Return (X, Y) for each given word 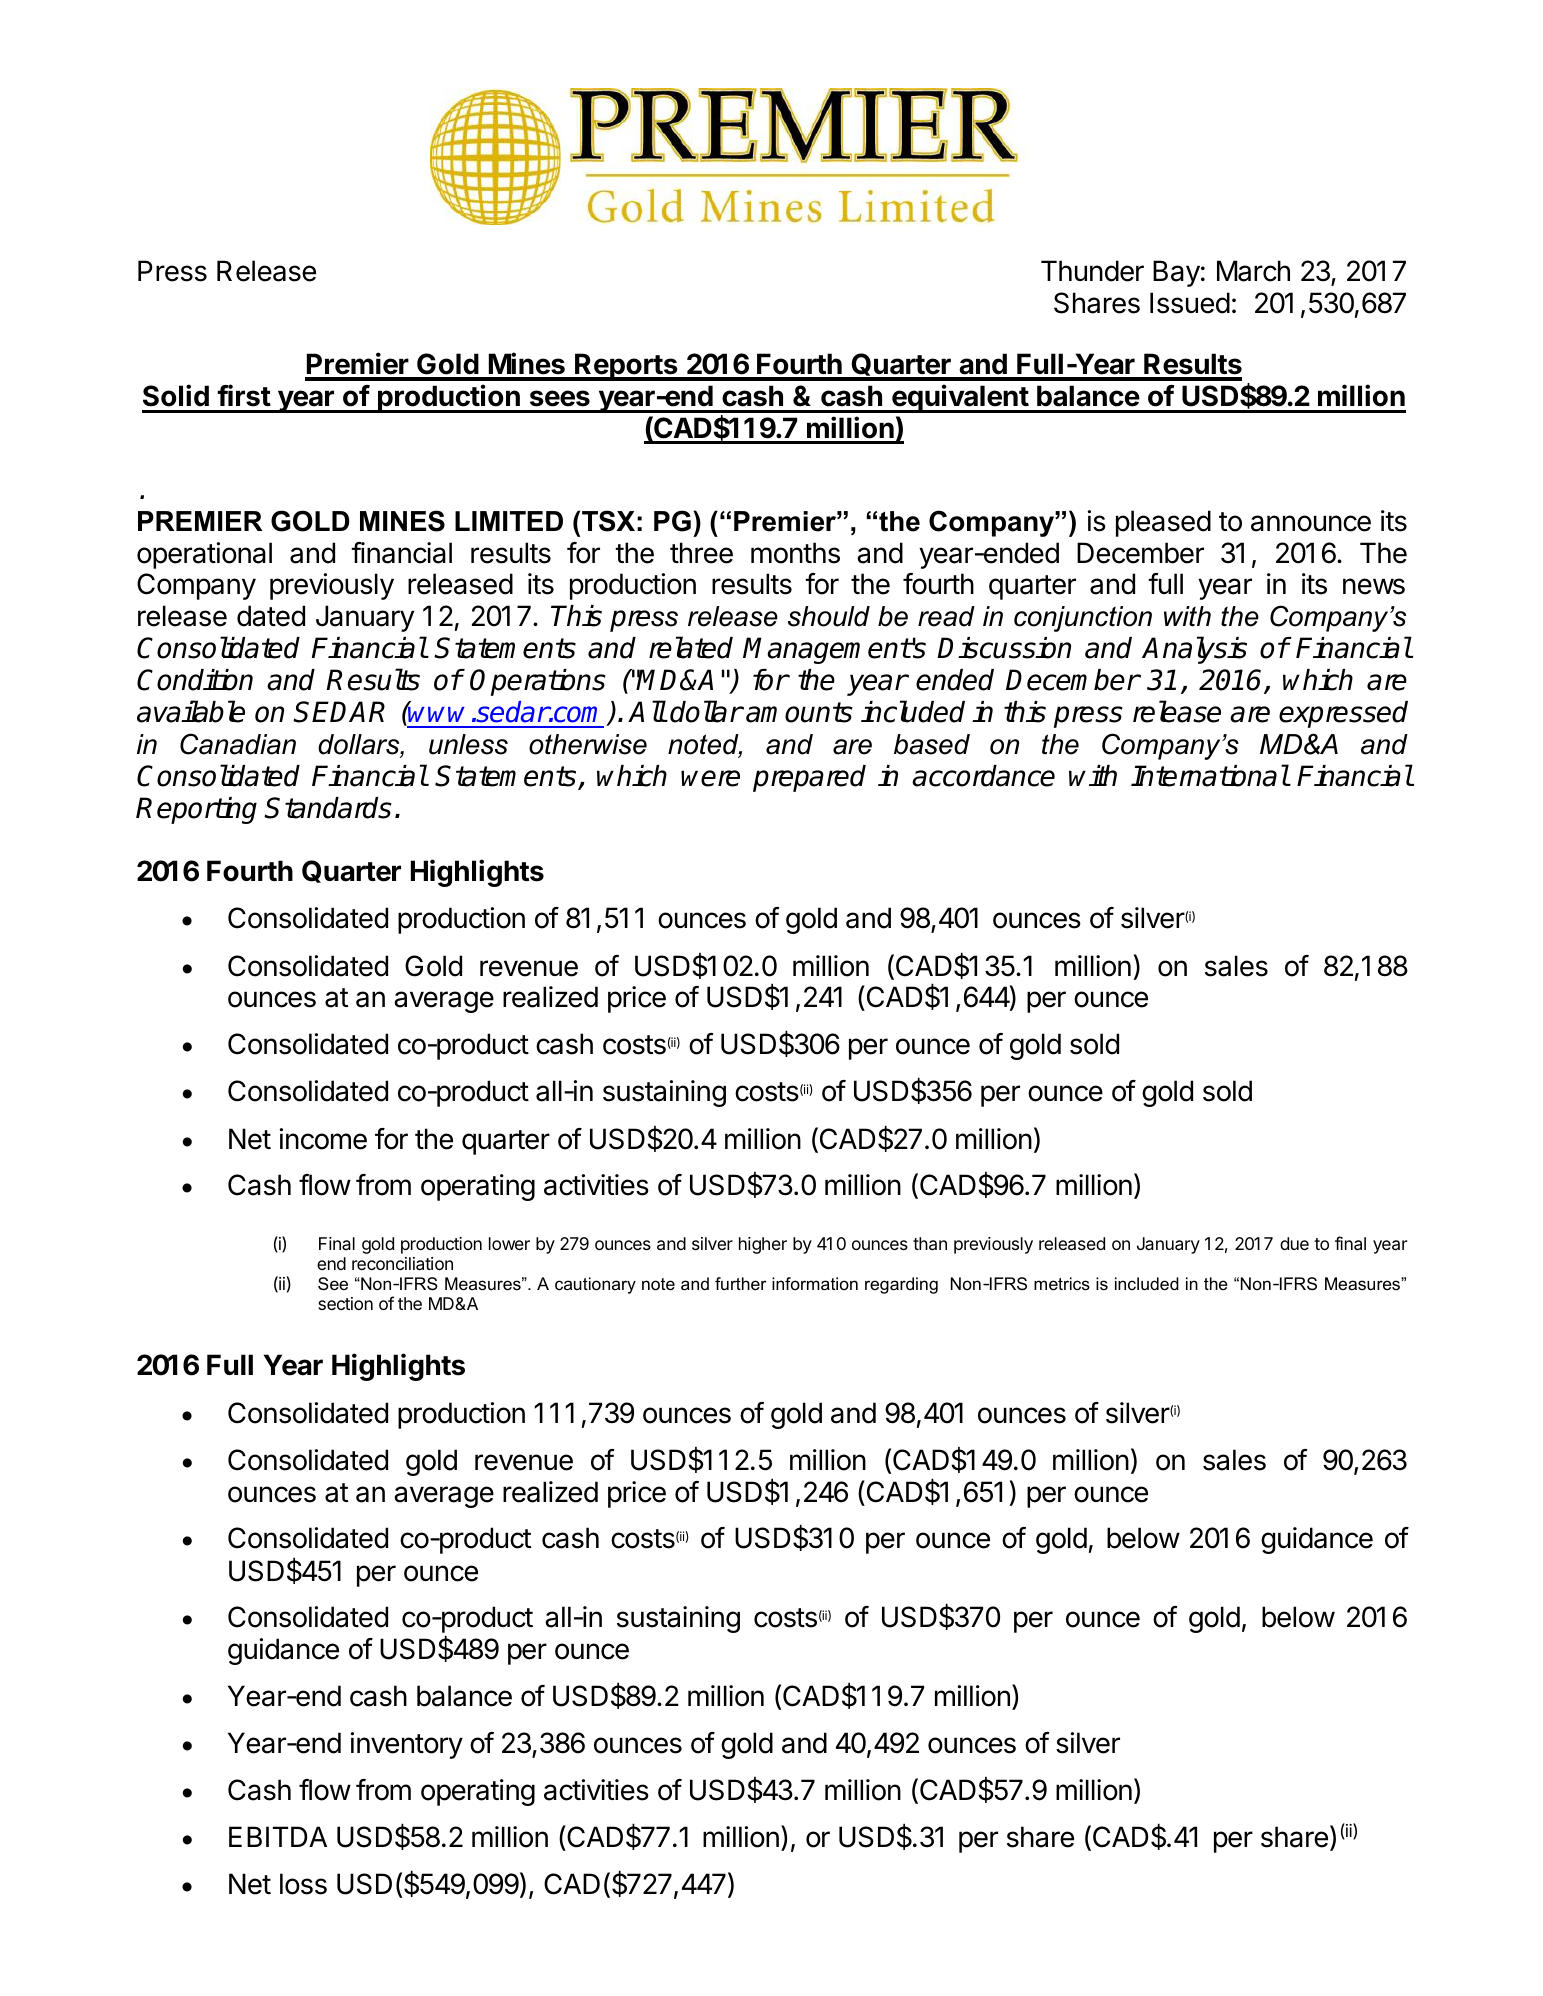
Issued (1190, 303)
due (1294, 1243)
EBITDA (278, 1836)
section (345, 1303)
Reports (626, 367)
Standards (328, 808)
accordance (983, 776)
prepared (809, 778)
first (244, 395)
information (815, 1284)
